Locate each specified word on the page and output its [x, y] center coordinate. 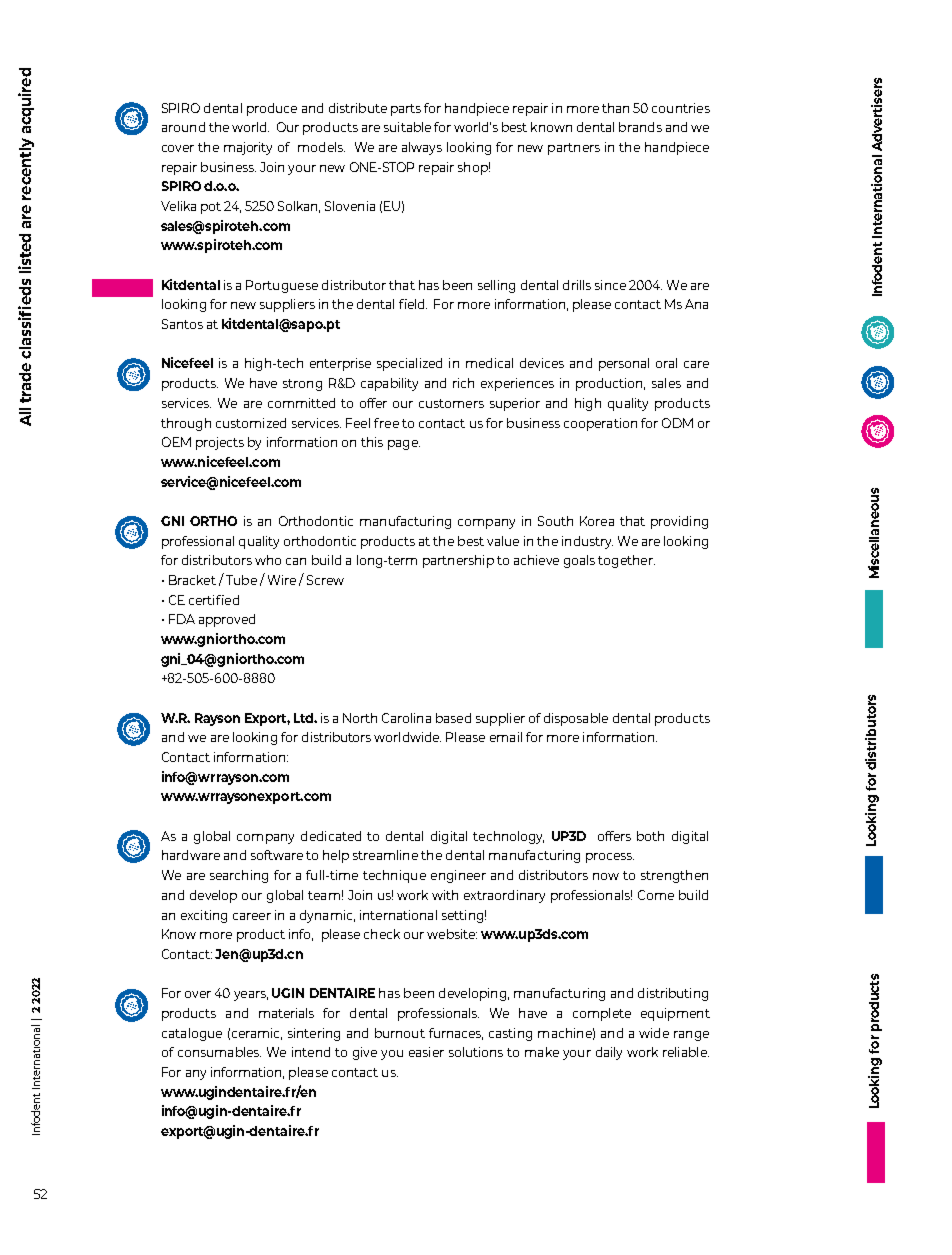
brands [640, 127]
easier [426, 1052]
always [422, 148]
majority [248, 148]
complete [602, 1014]
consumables [219, 1052]
